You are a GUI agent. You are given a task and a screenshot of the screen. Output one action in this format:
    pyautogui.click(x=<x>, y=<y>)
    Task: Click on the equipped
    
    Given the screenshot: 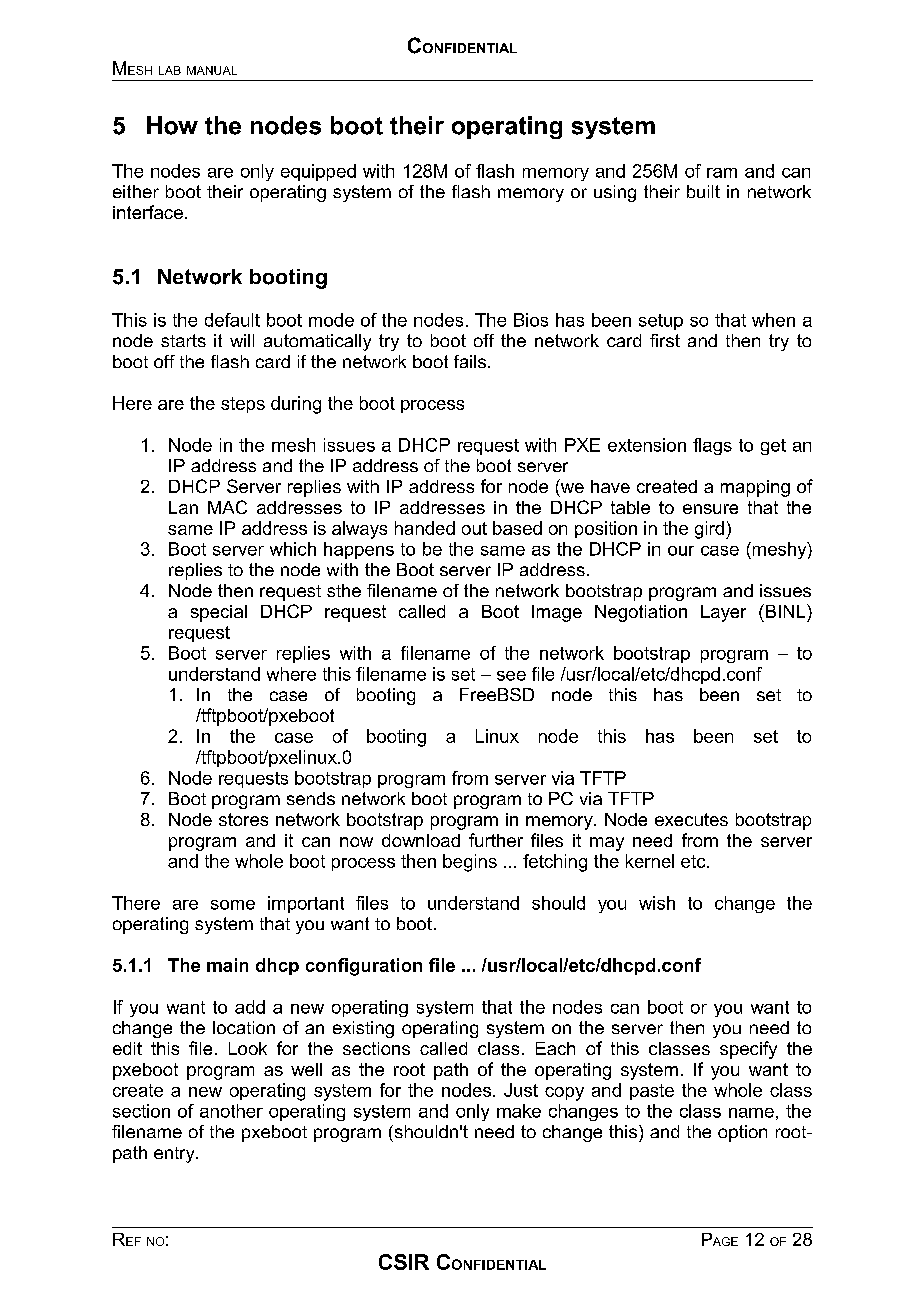 What is the action you would take?
    pyautogui.click(x=318, y=172)
